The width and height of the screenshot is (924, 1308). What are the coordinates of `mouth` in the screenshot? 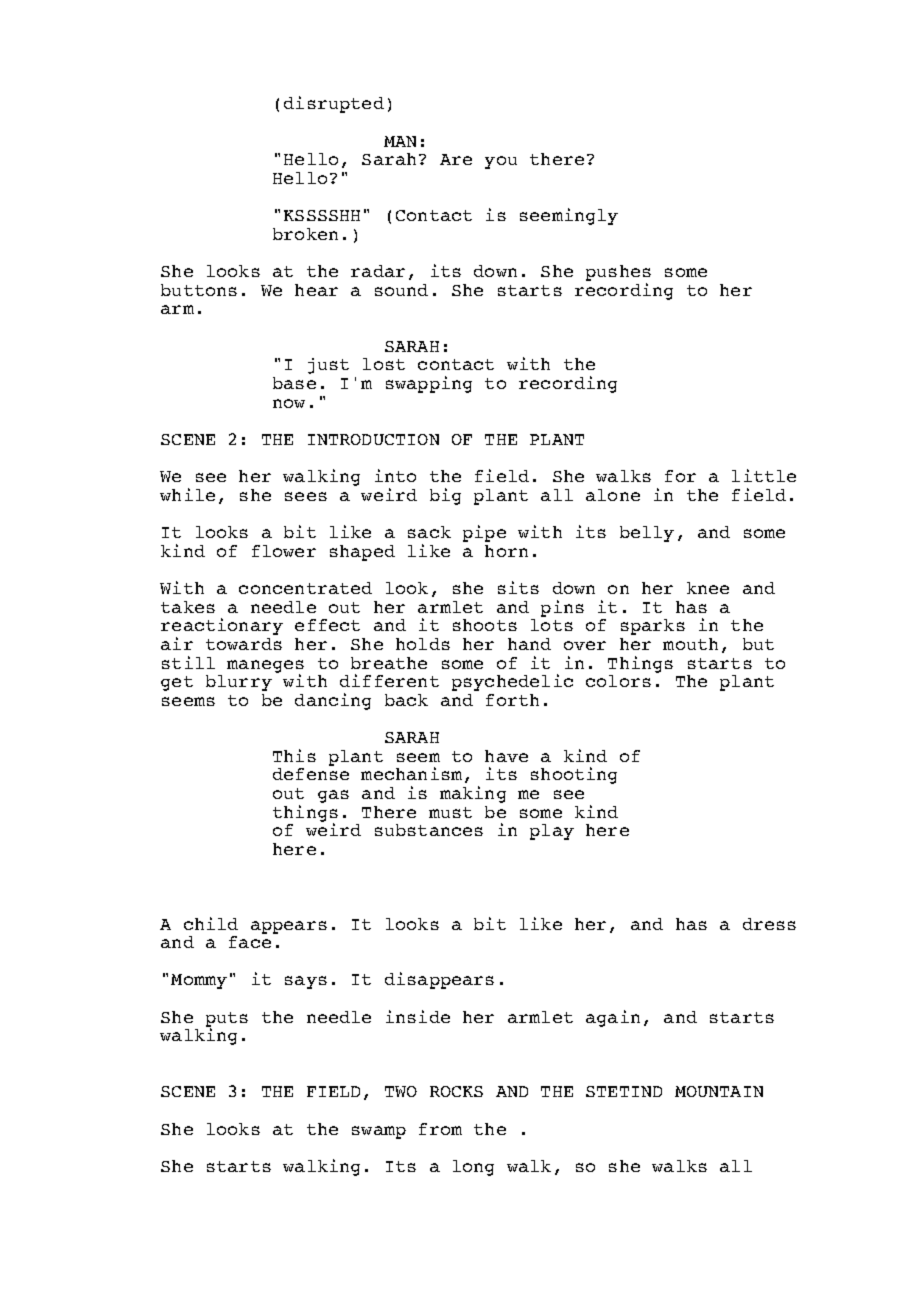 It's located at (690, 644).
